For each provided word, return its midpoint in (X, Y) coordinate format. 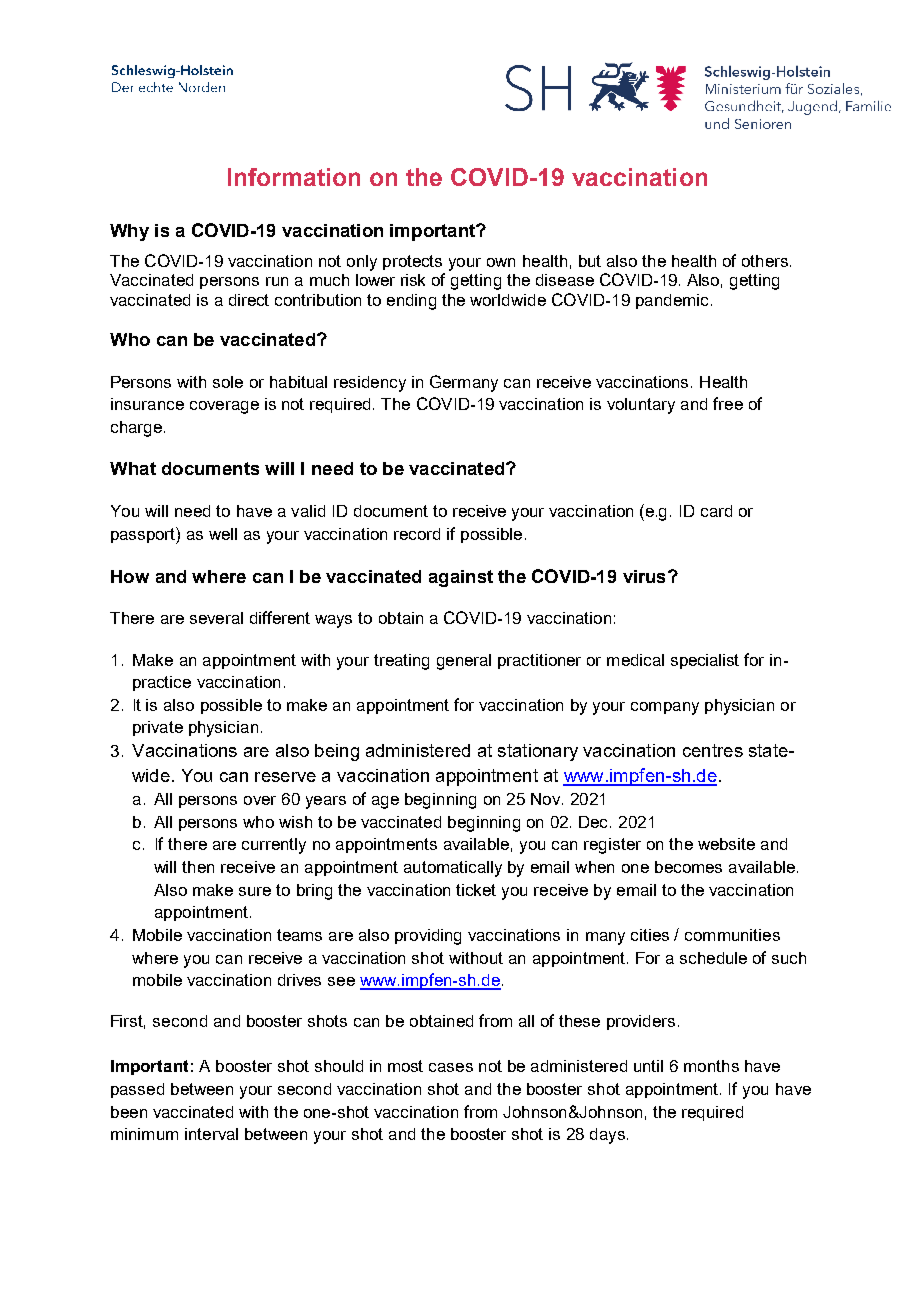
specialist (705, 661)
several (216, 618)
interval (211, 1134)
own (501, 262)
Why (129, 232)
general (464, 662)
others (765, 261)
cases (451, 1067)
